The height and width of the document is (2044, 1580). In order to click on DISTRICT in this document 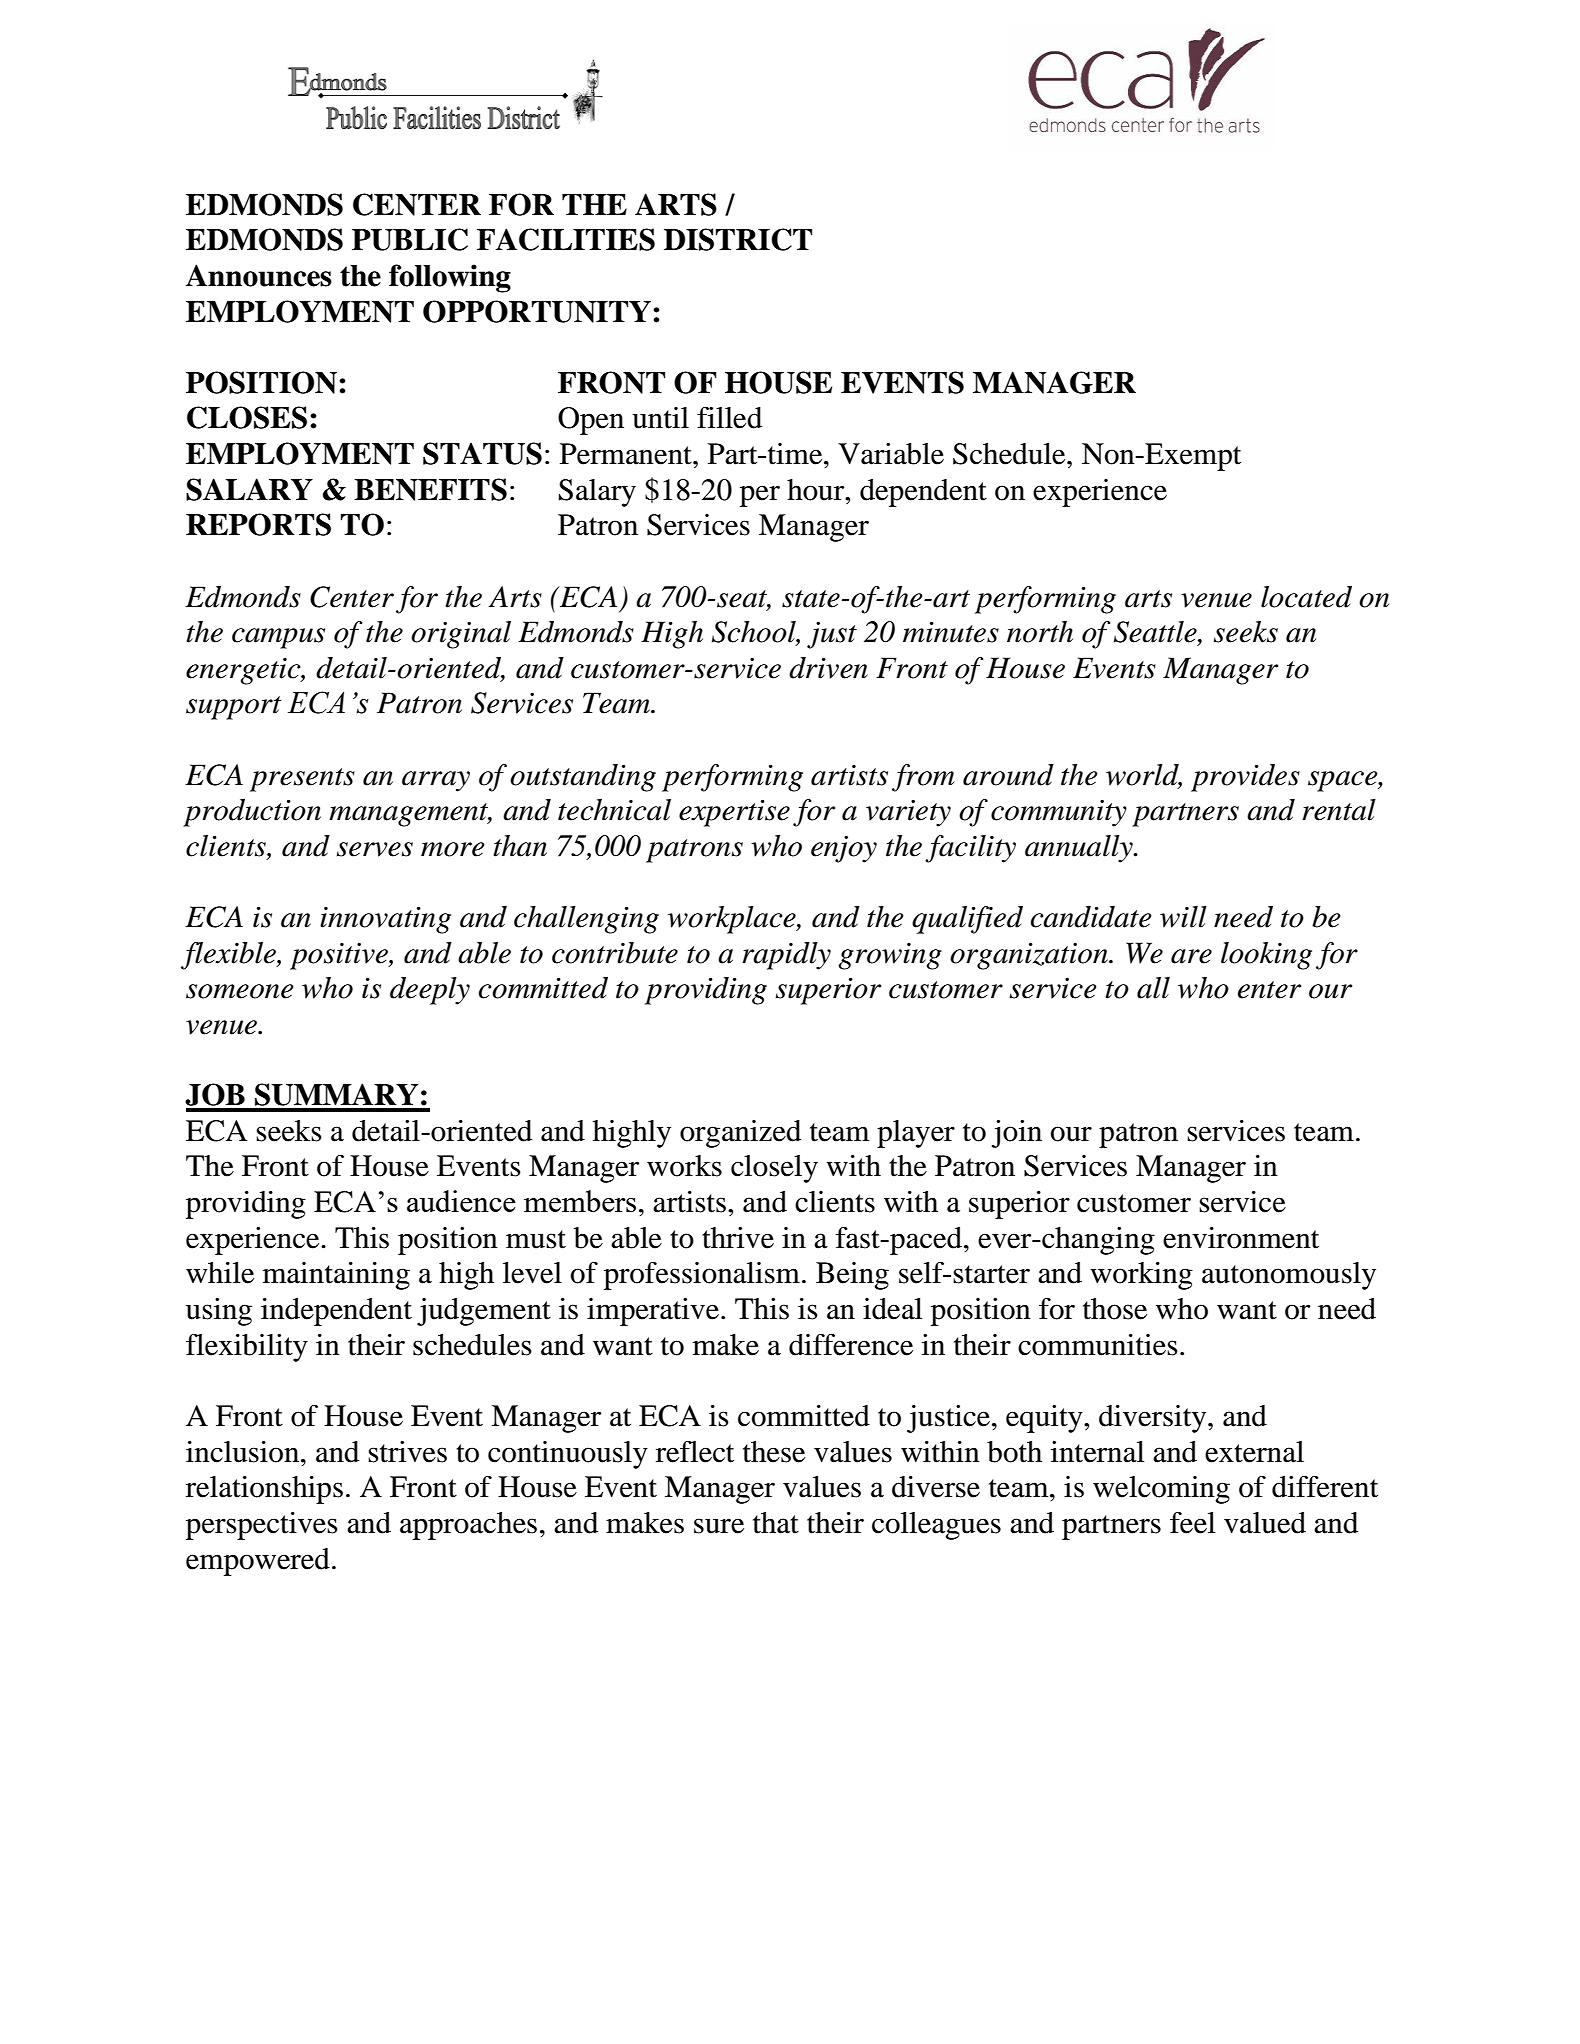, I will do `click(738, 239)`.
